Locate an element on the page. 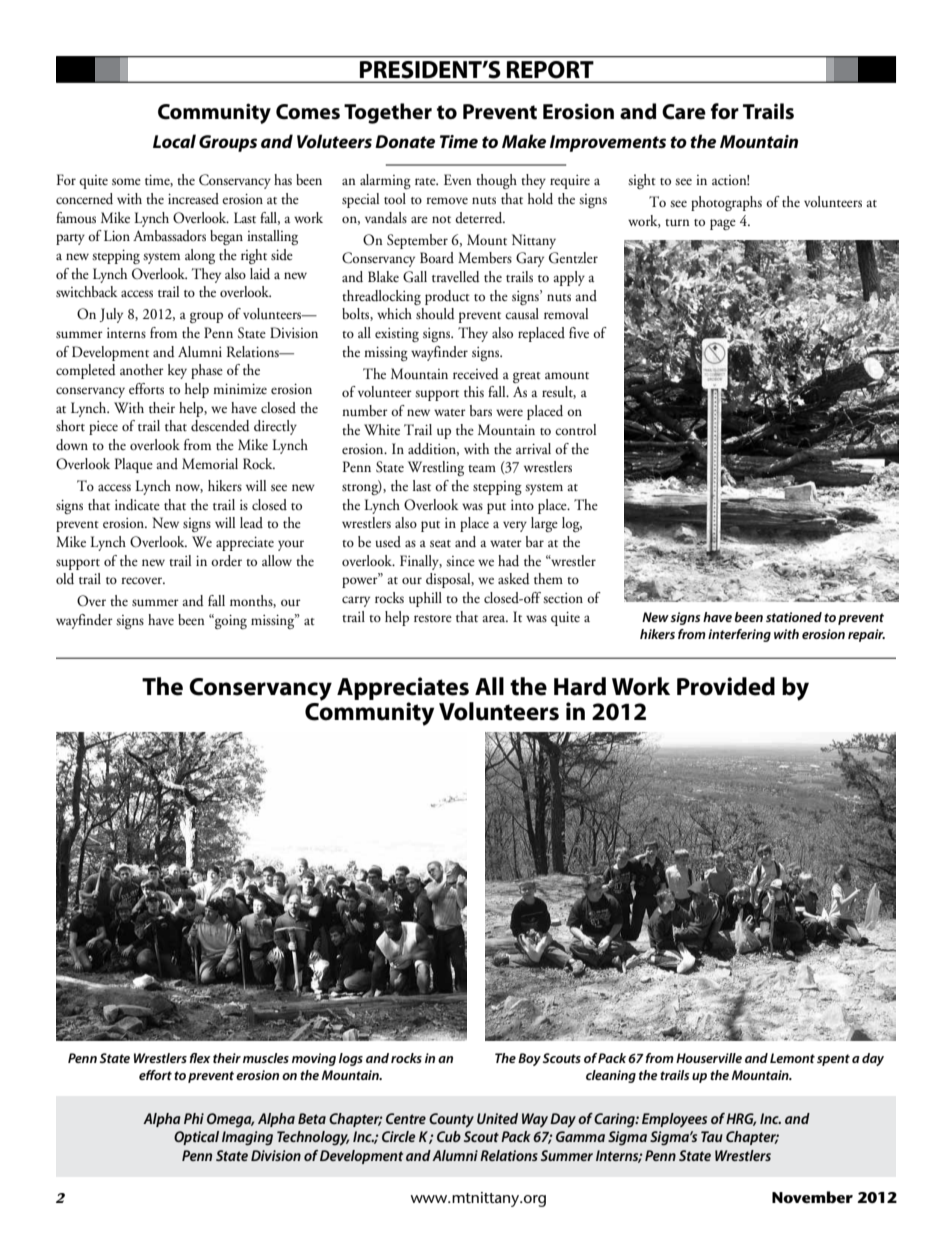 The width and height of the document is (952, 1233). going is located at coordinates (230, 621).
